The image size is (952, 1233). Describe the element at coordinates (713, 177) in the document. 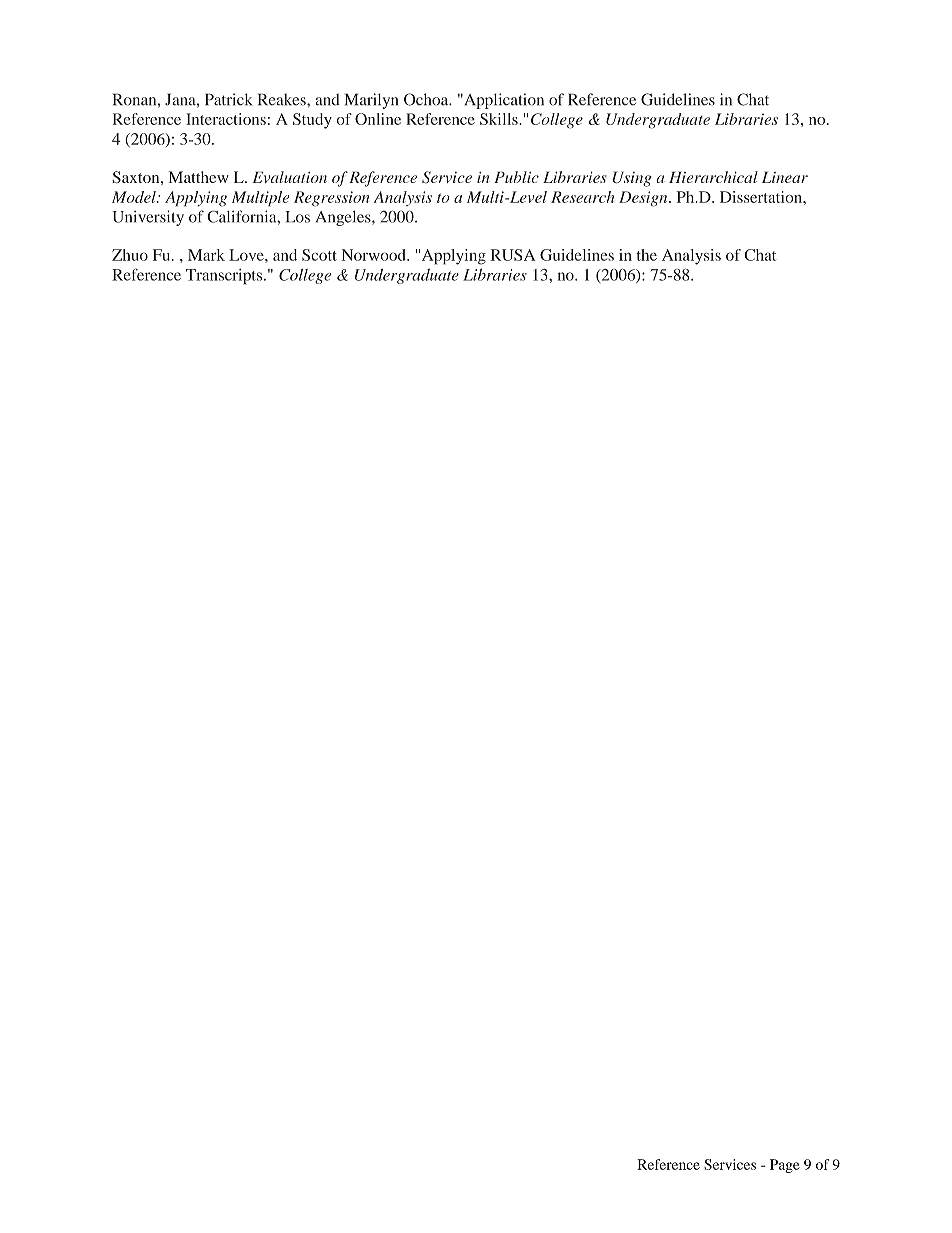

I see `Hierarchical` at that location.
